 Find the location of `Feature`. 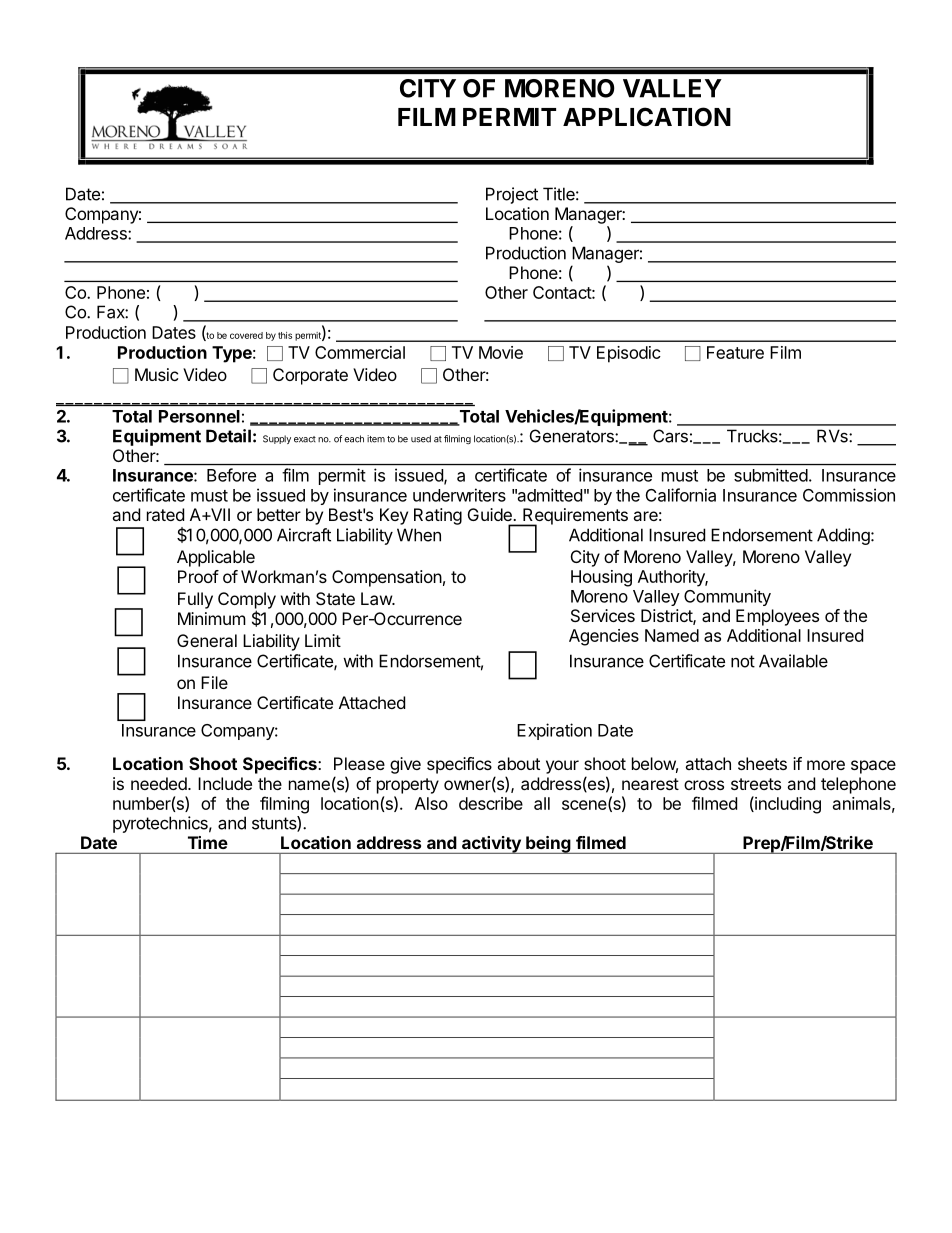

Feature is located at coordinates (735, 352).
